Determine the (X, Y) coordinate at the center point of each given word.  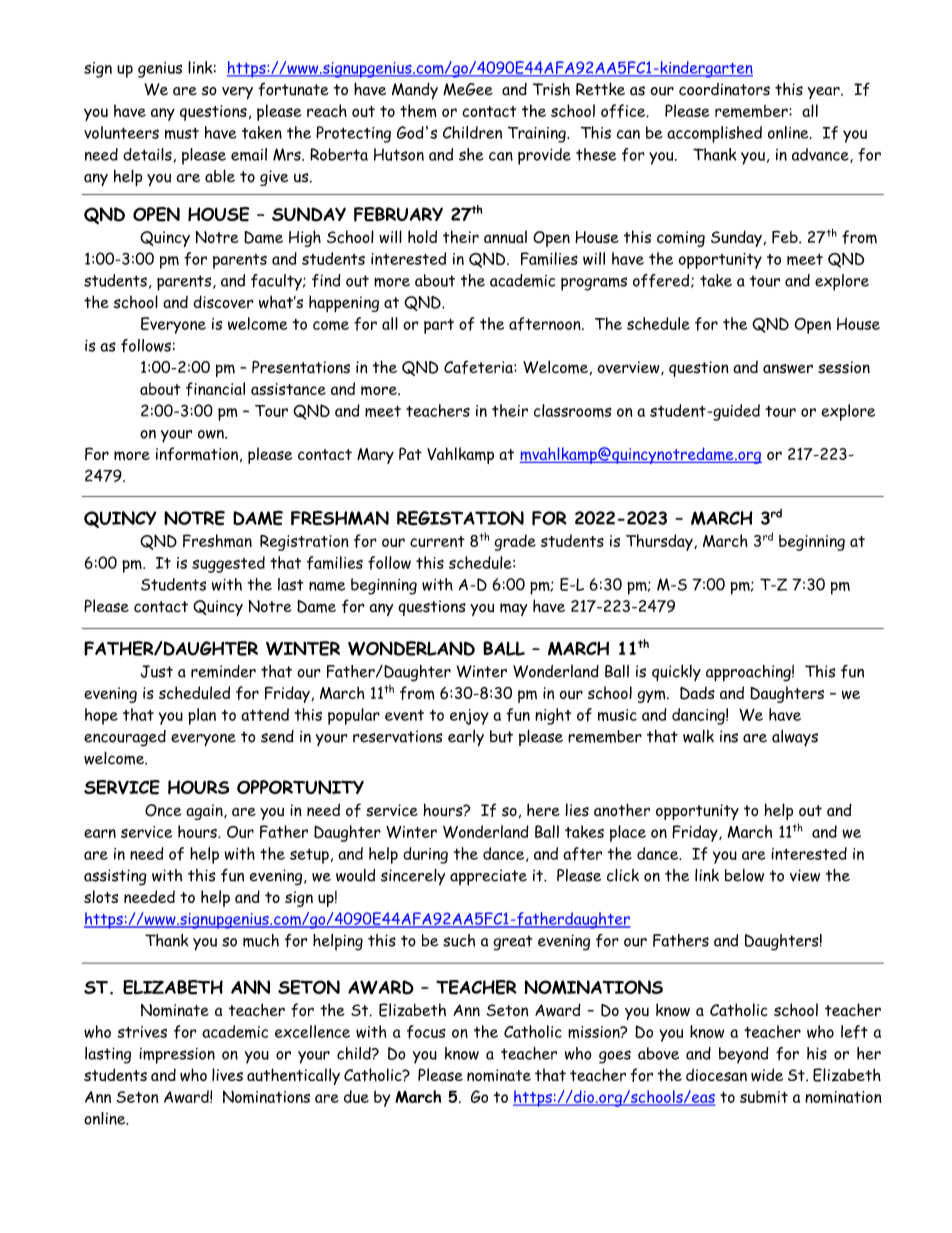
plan (202, 716)
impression (177, 1056)
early (466, 738)
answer (788, 369)
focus (426, 1032)
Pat (410, 453)
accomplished (714, 134)
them (418, 111)
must (182, 133)
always (795, 738)
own (212, 434)
